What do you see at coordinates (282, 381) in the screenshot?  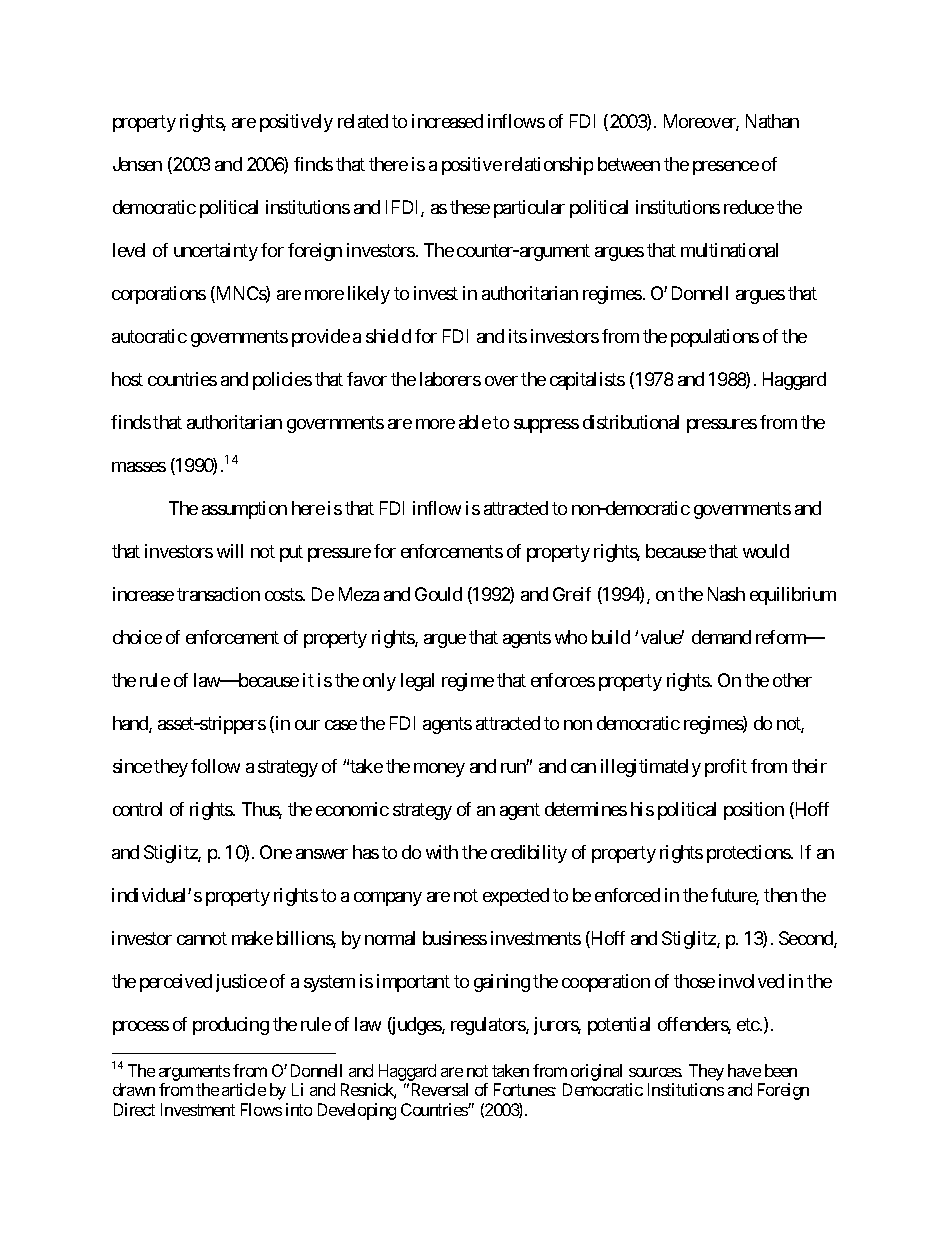 I see `policies` at bounding box center [282, 381].
